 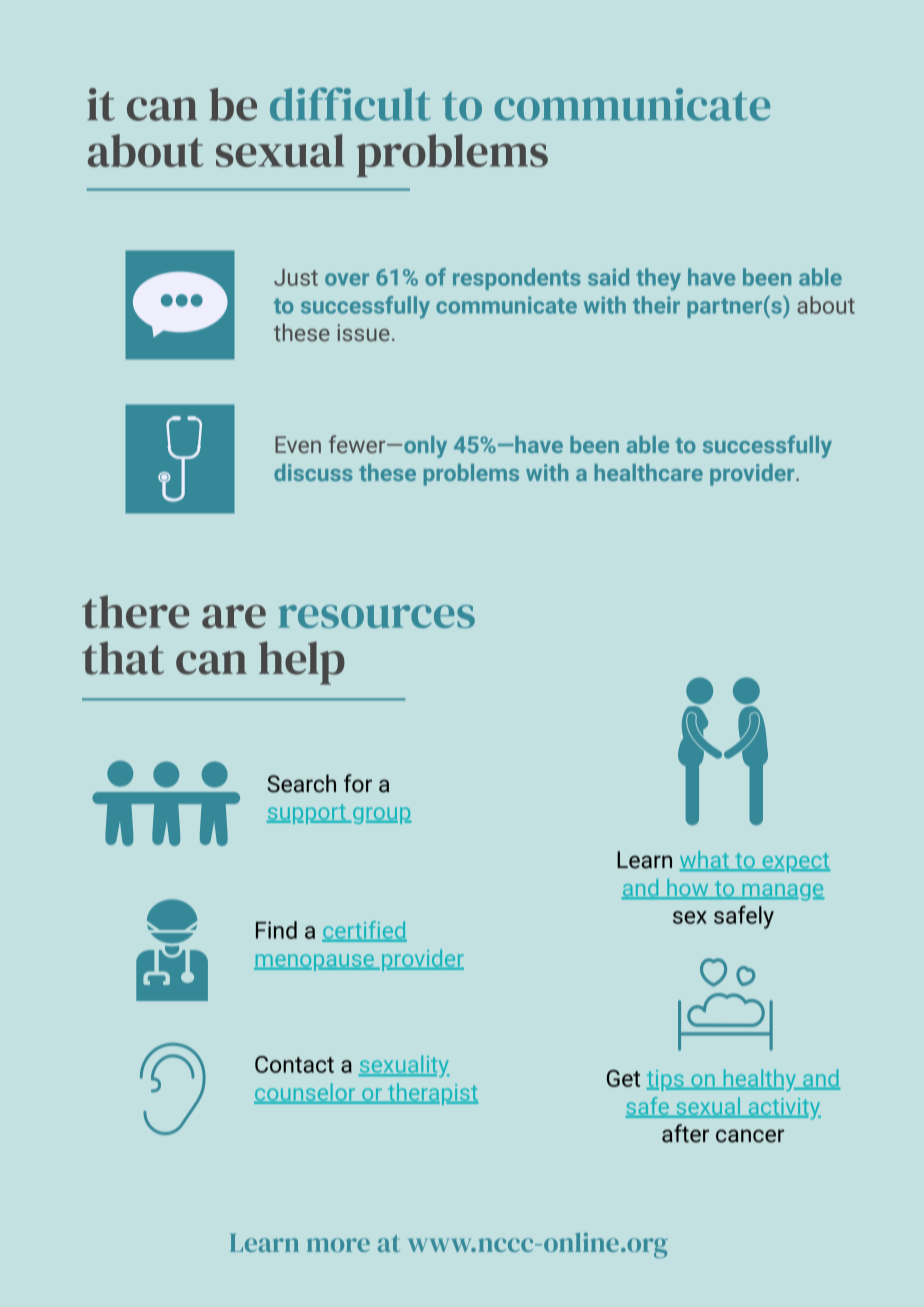 I want to click on Find, so click(x=276, y=930).
